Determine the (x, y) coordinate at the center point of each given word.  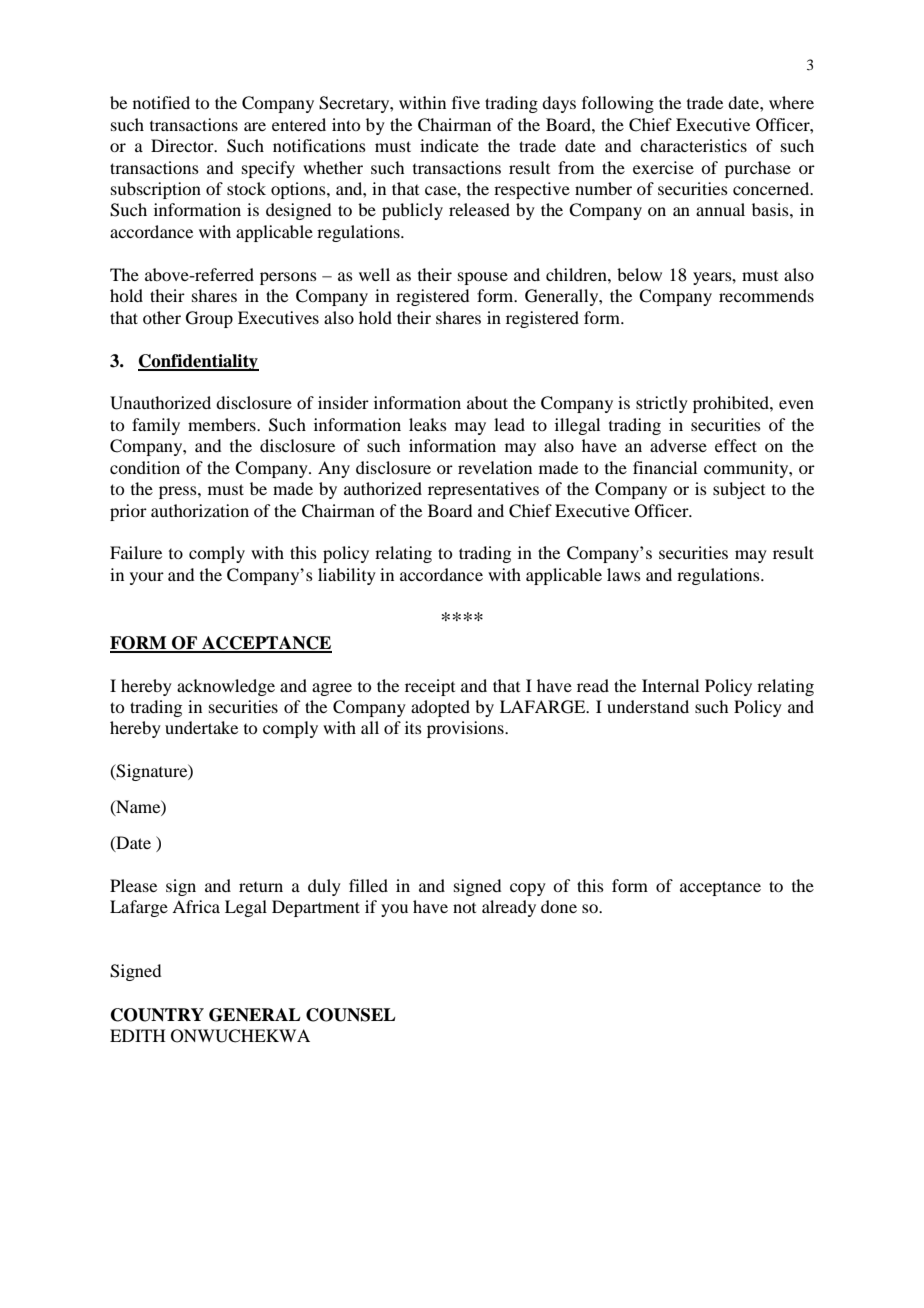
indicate (449, 145)
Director (183, 145)
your (147, 578)
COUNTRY (157, 1015)
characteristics (693, 145)
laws (624, 574)
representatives (483, 490)
